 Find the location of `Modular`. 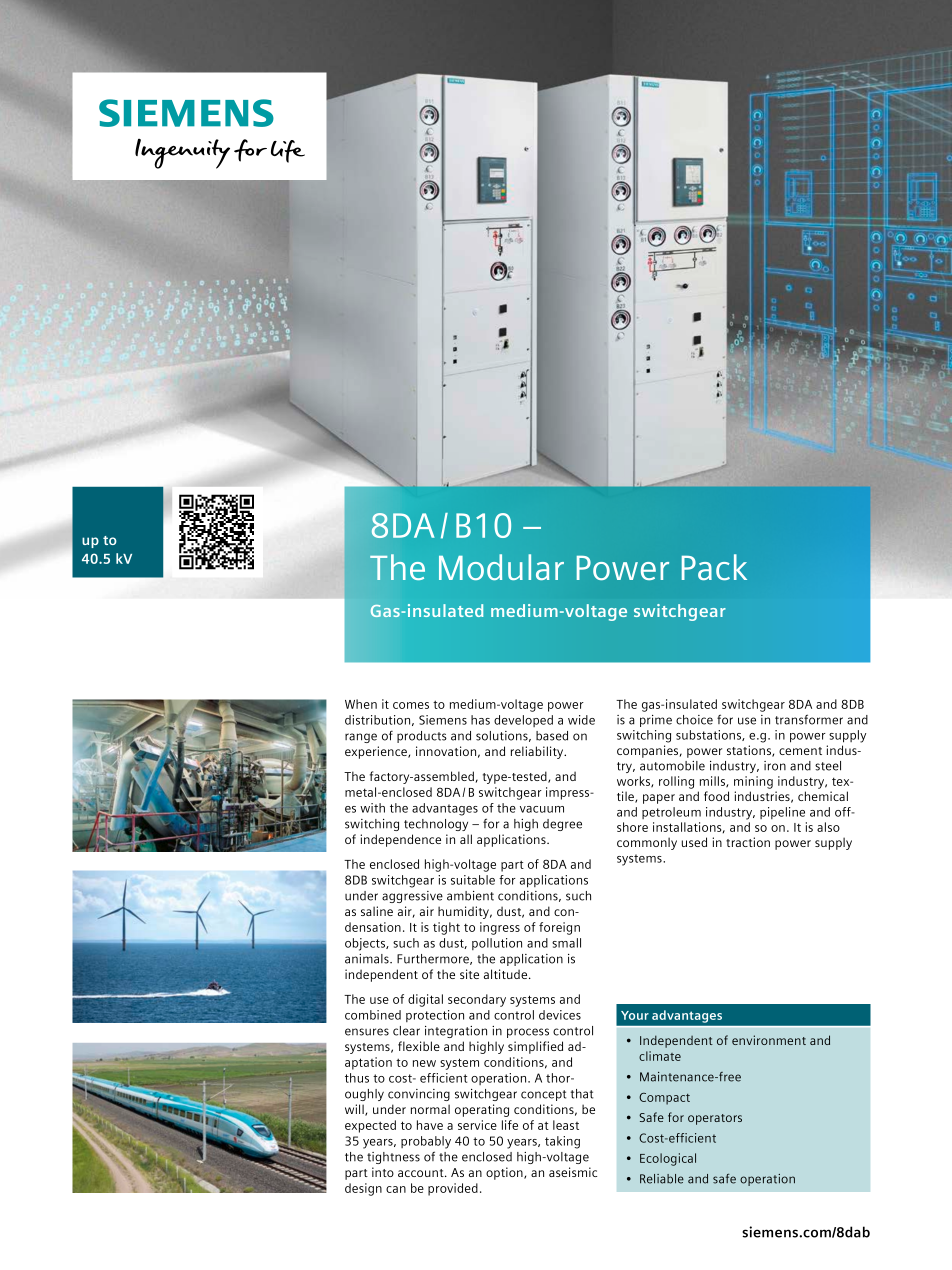

Modular is located at coordinates (501, 567).
